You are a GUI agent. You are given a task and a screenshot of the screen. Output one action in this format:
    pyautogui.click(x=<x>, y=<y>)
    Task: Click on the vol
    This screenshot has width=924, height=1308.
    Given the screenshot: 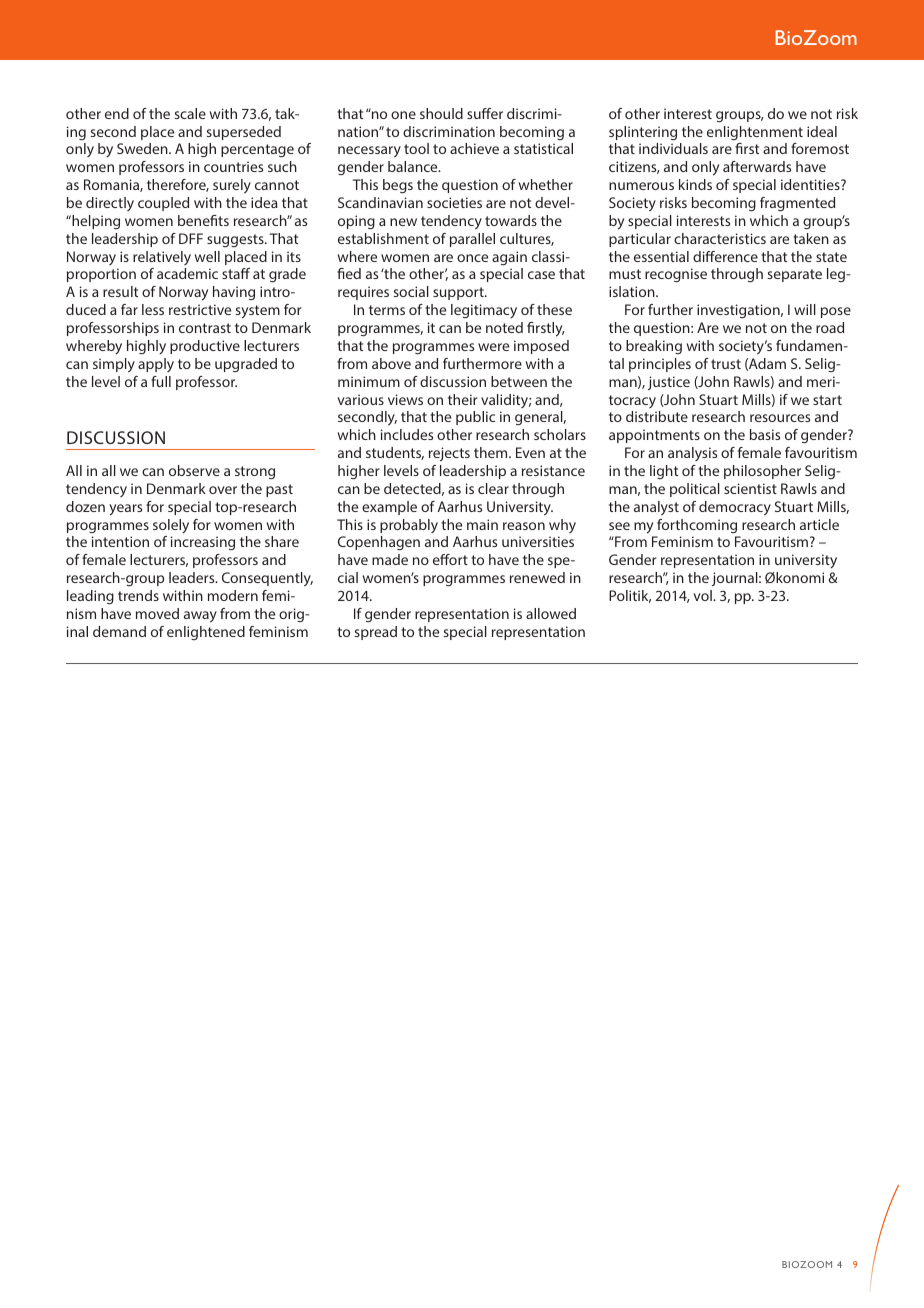 What is the action you would take?
    pyautogui.click(x=703, y=595)
